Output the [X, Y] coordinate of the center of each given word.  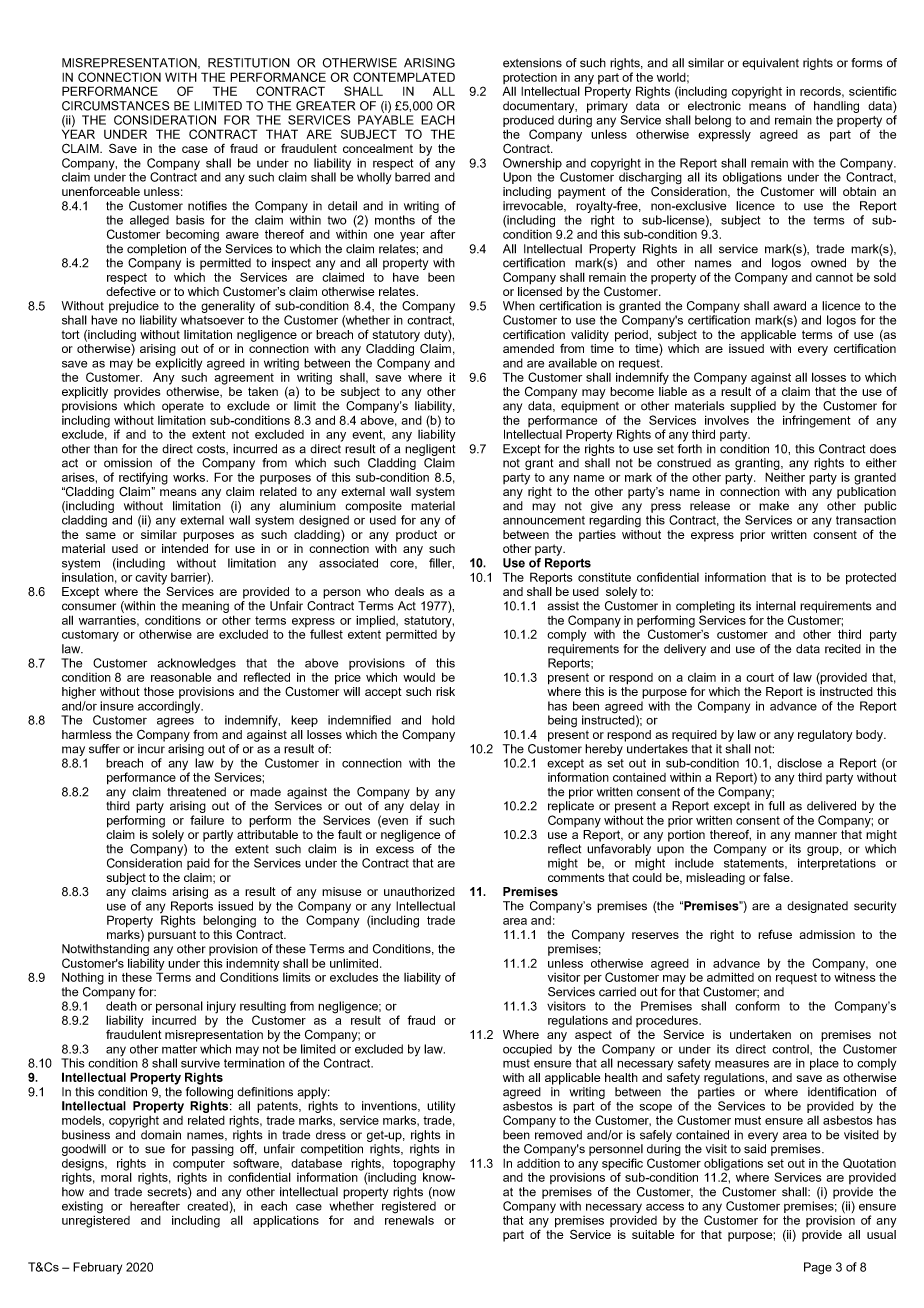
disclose [799, 763]
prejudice [134, 307]
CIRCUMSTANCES [116, 106]
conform [757, 1006]
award [789, 306]
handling [836, 107]
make [774, 506]
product [416, 536]
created [208, 1206]
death [121, 1006]
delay [424, 807]
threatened [196, 792]
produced [528, 121]
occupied [527, 1050]
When [519, 306]
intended [185, 548]
